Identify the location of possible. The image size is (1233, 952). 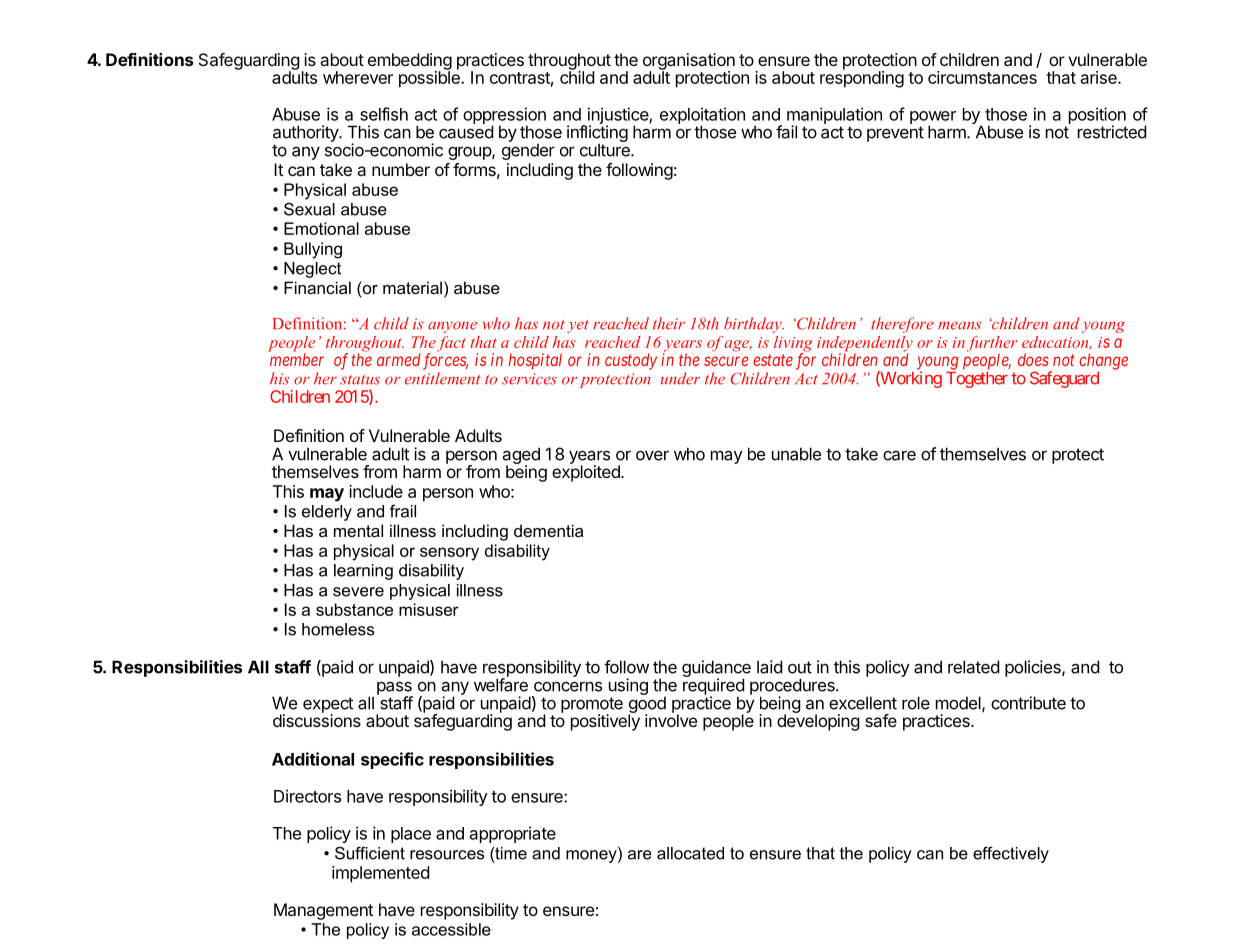
(430, 78).
